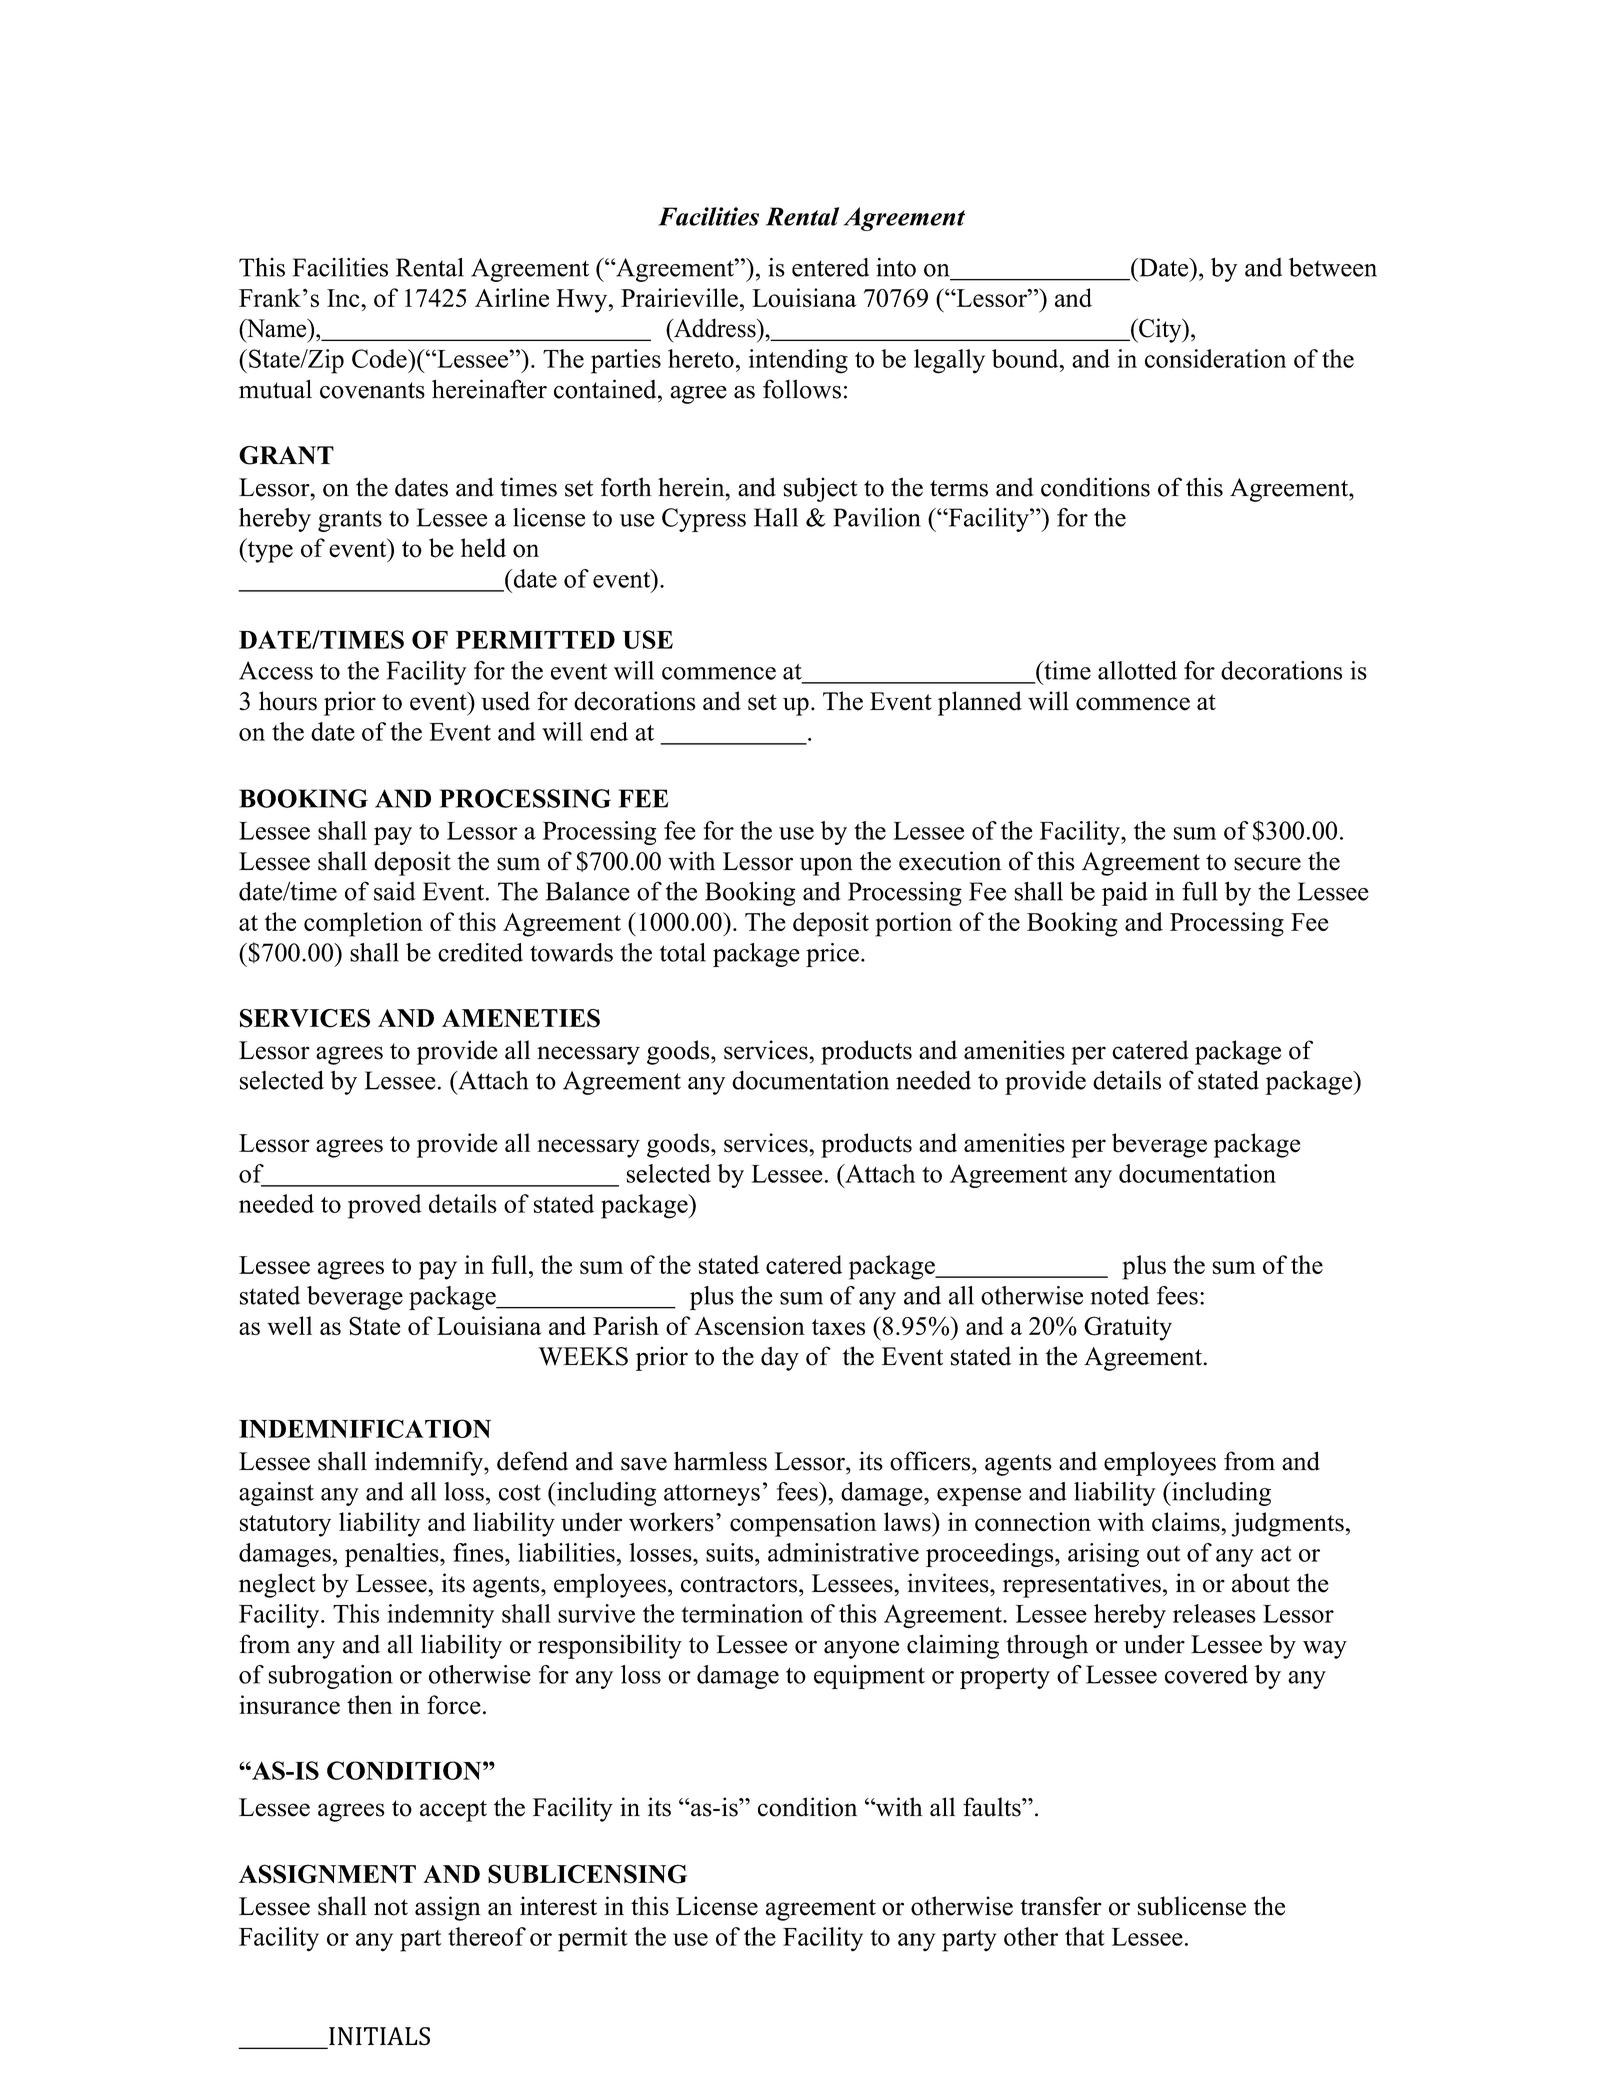 The image size is (1623, 2100). What do you see at coordinates (1128, 1328) in the screenshot?
I see `Gratuity` at bounding box center [1128, 1328].
